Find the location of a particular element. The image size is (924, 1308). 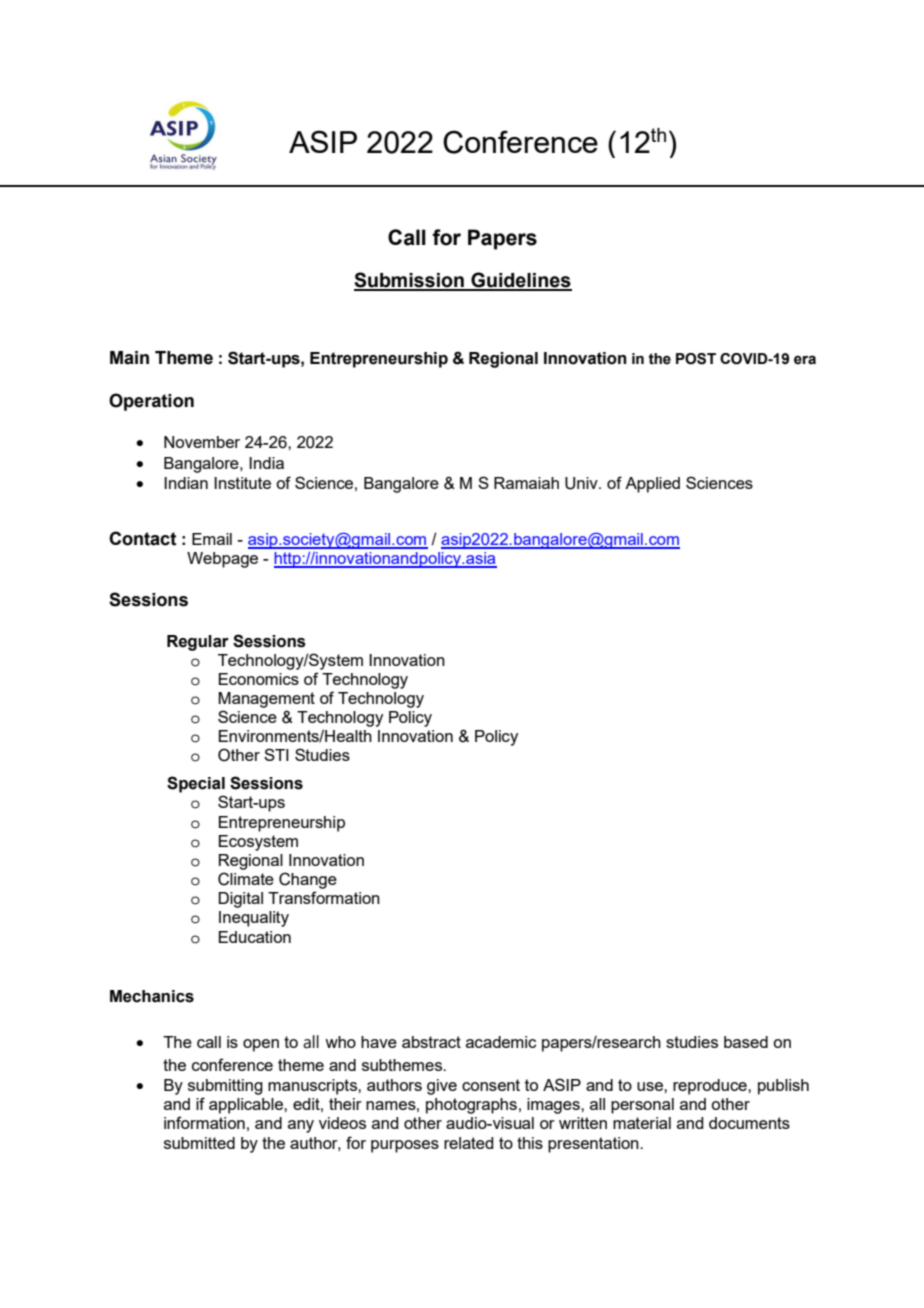

Management is located at coordinates (266, 700).
